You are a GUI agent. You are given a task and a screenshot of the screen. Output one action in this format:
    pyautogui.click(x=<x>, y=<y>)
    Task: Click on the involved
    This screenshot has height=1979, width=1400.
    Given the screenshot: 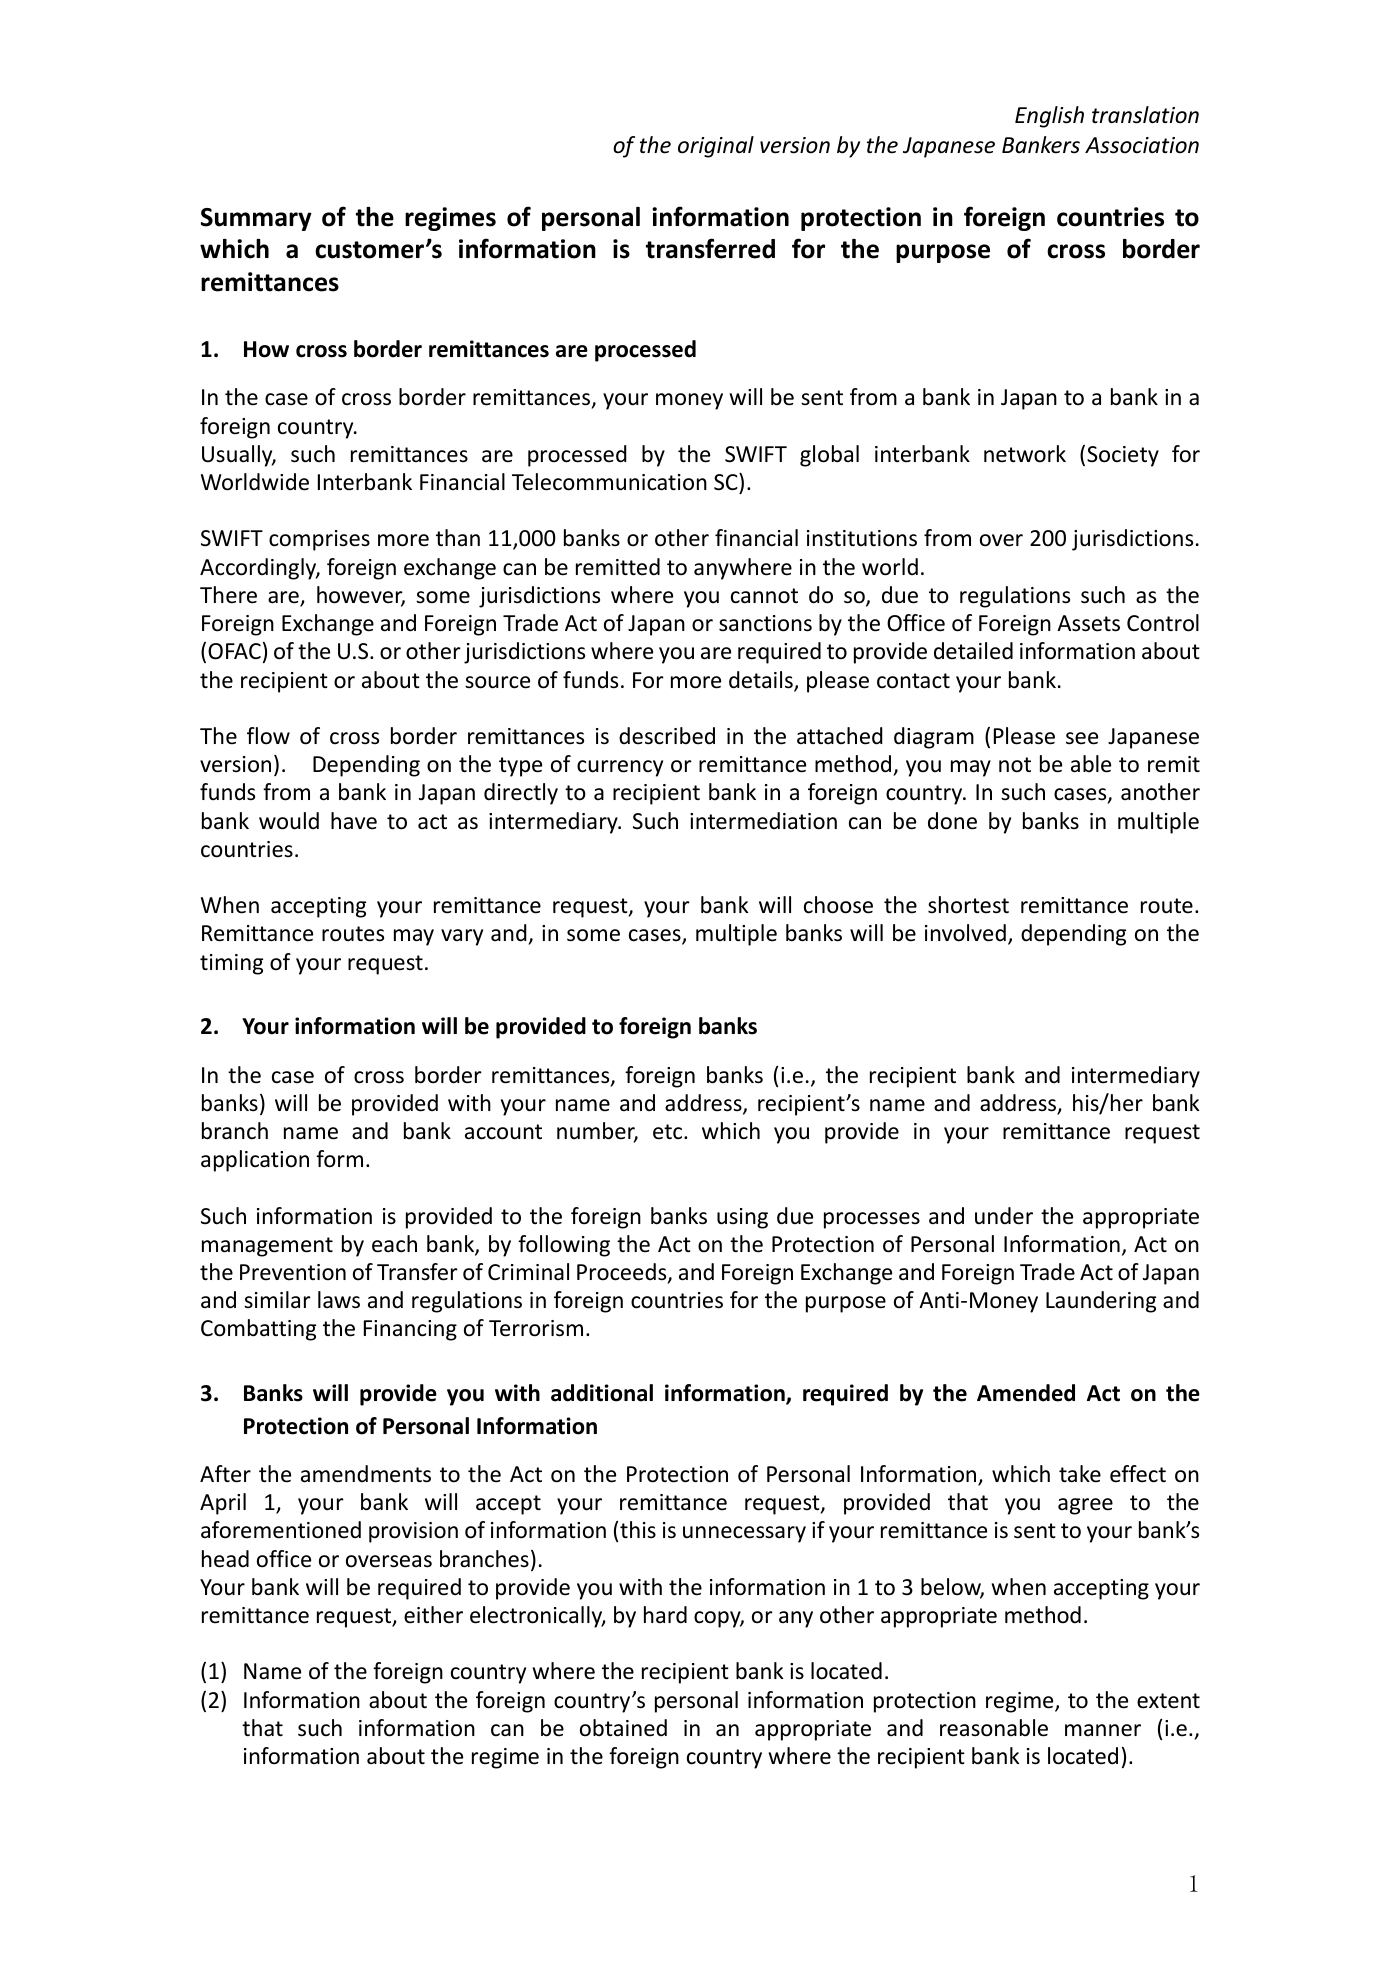 What is the action you would take?
    pyautogui.click(x=965, y=933)
